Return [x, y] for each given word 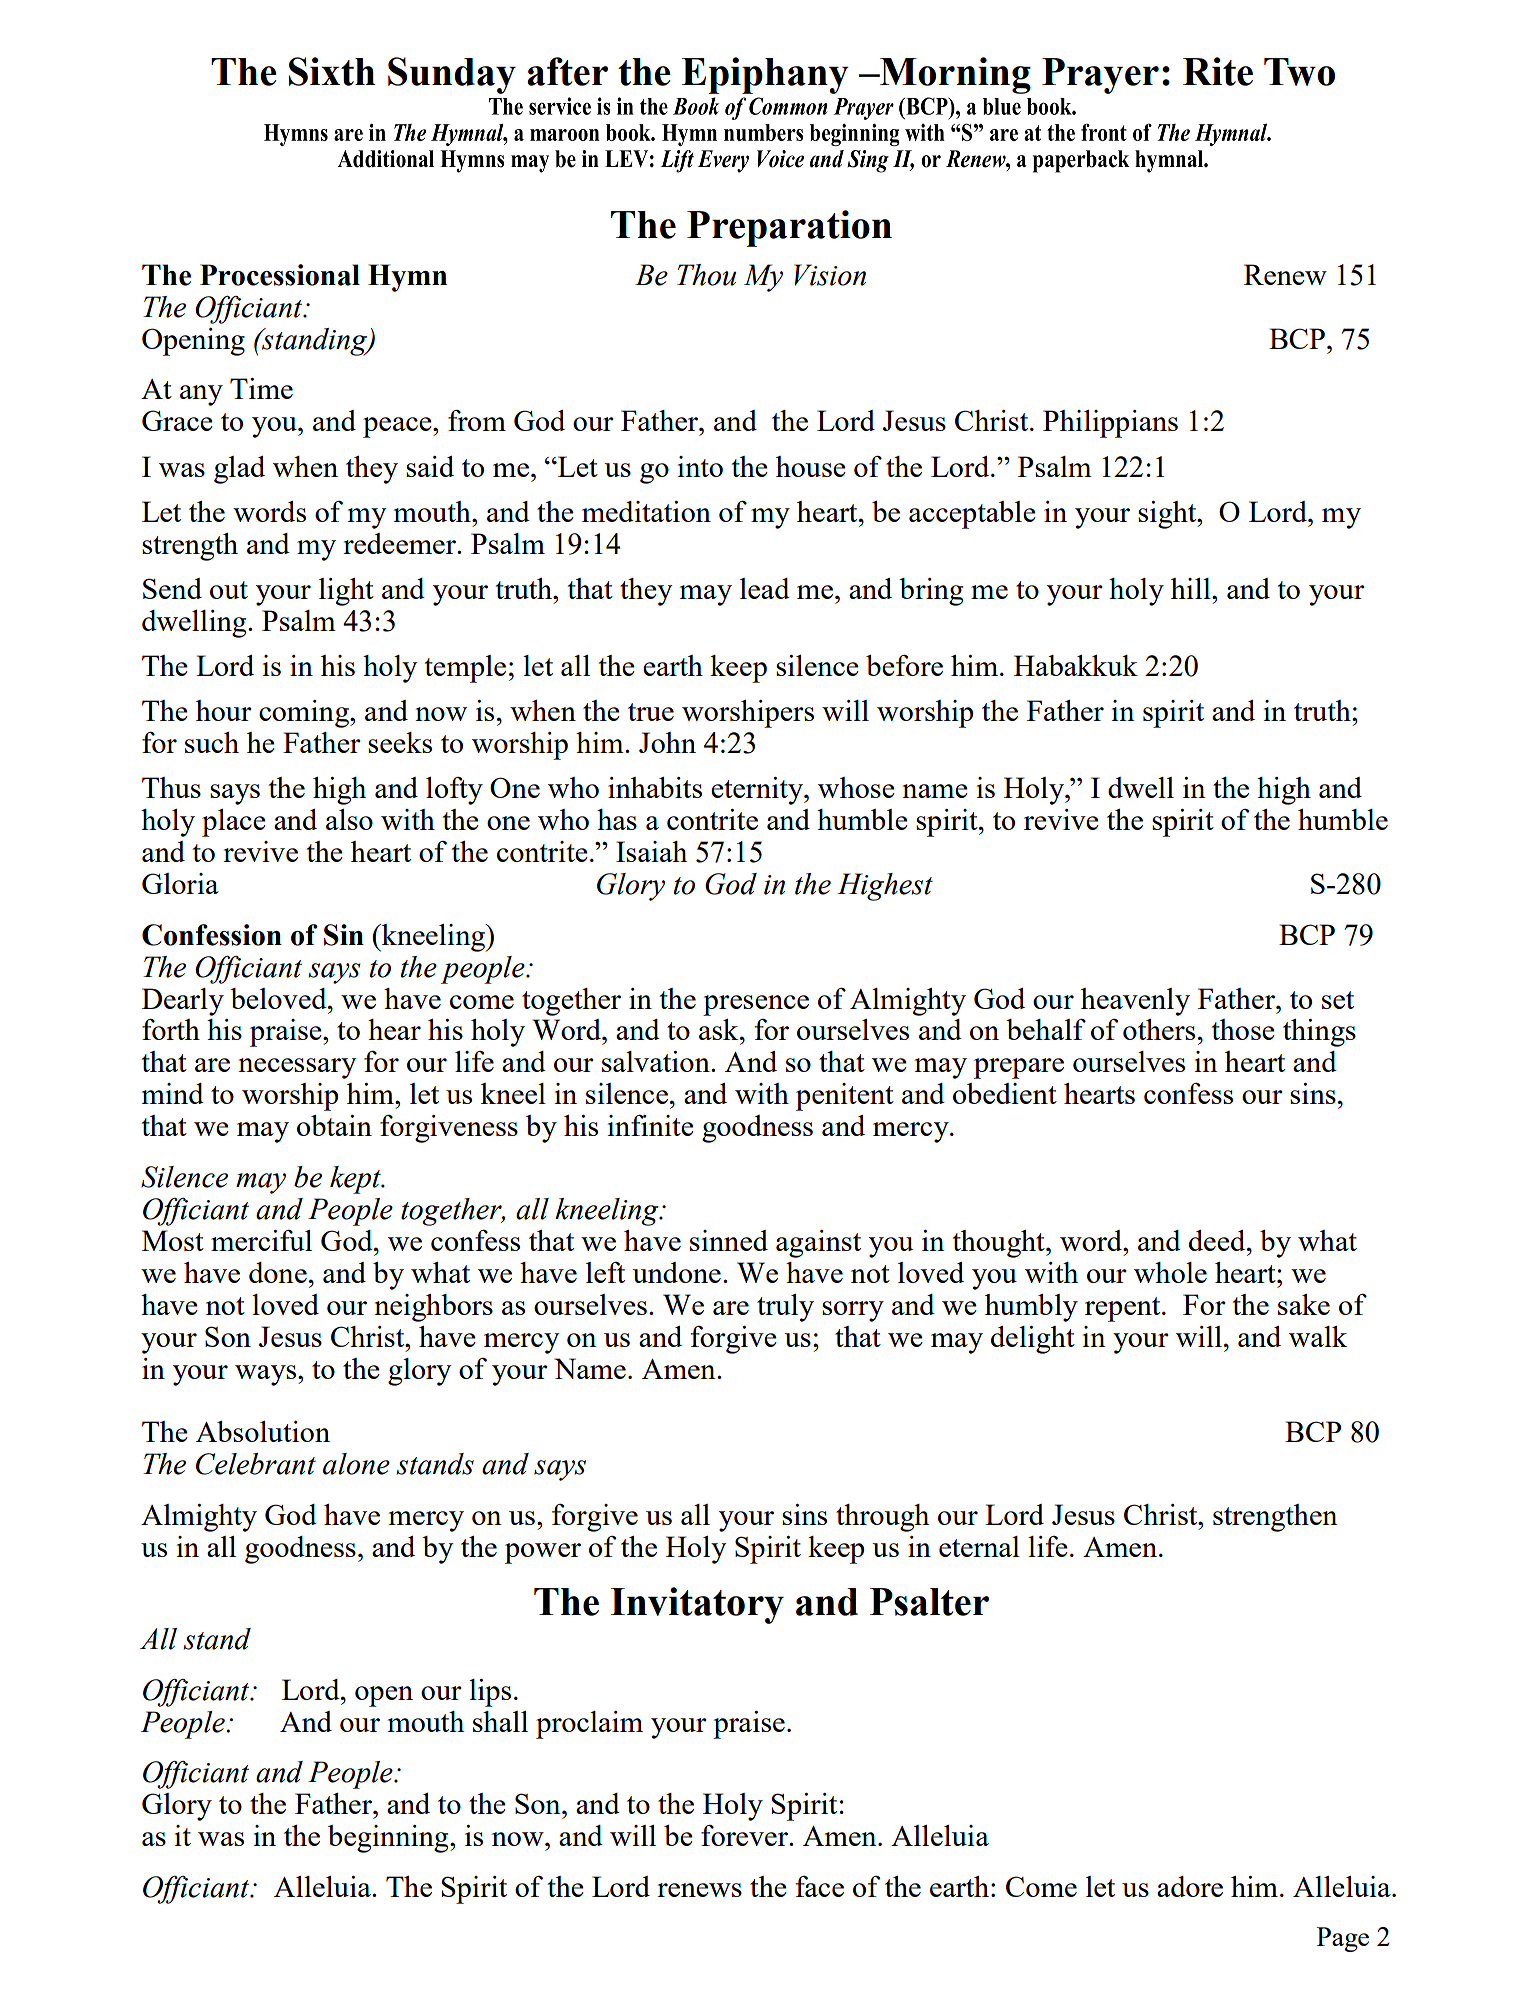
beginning [389, 1839]
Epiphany [765, 75]
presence [756, 1005]
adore [1190, 1886]
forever [745, 1835]
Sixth [332, 71]
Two [1299, 72]
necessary [297, 1068]
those [1243, 1029]
